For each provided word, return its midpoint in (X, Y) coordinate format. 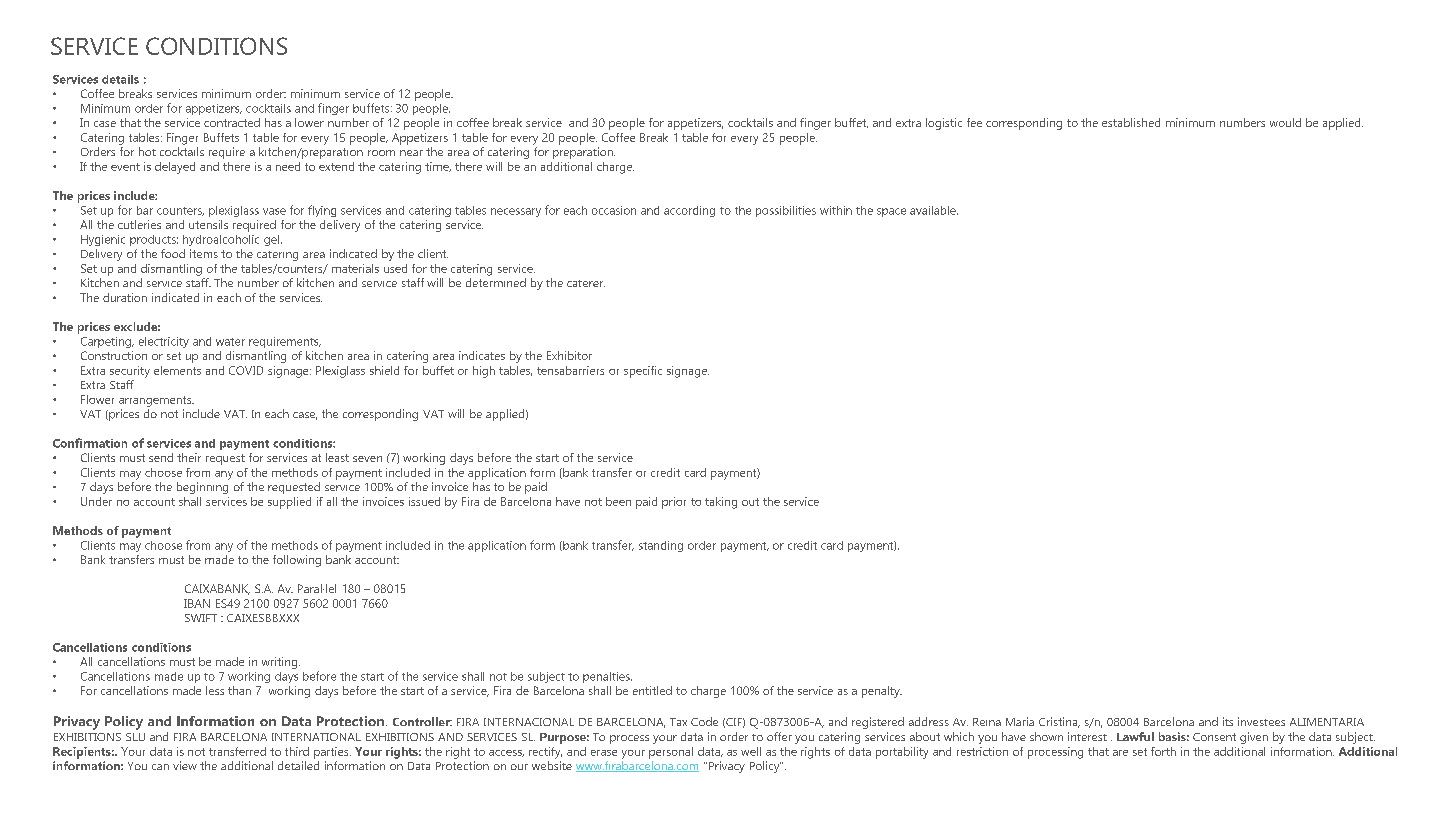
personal (671, 753)
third (297, 751)
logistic (944, 124)
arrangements (156, 401)
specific (643, 372)
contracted (232, 122)
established (1131, 122)
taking (721, 503)
